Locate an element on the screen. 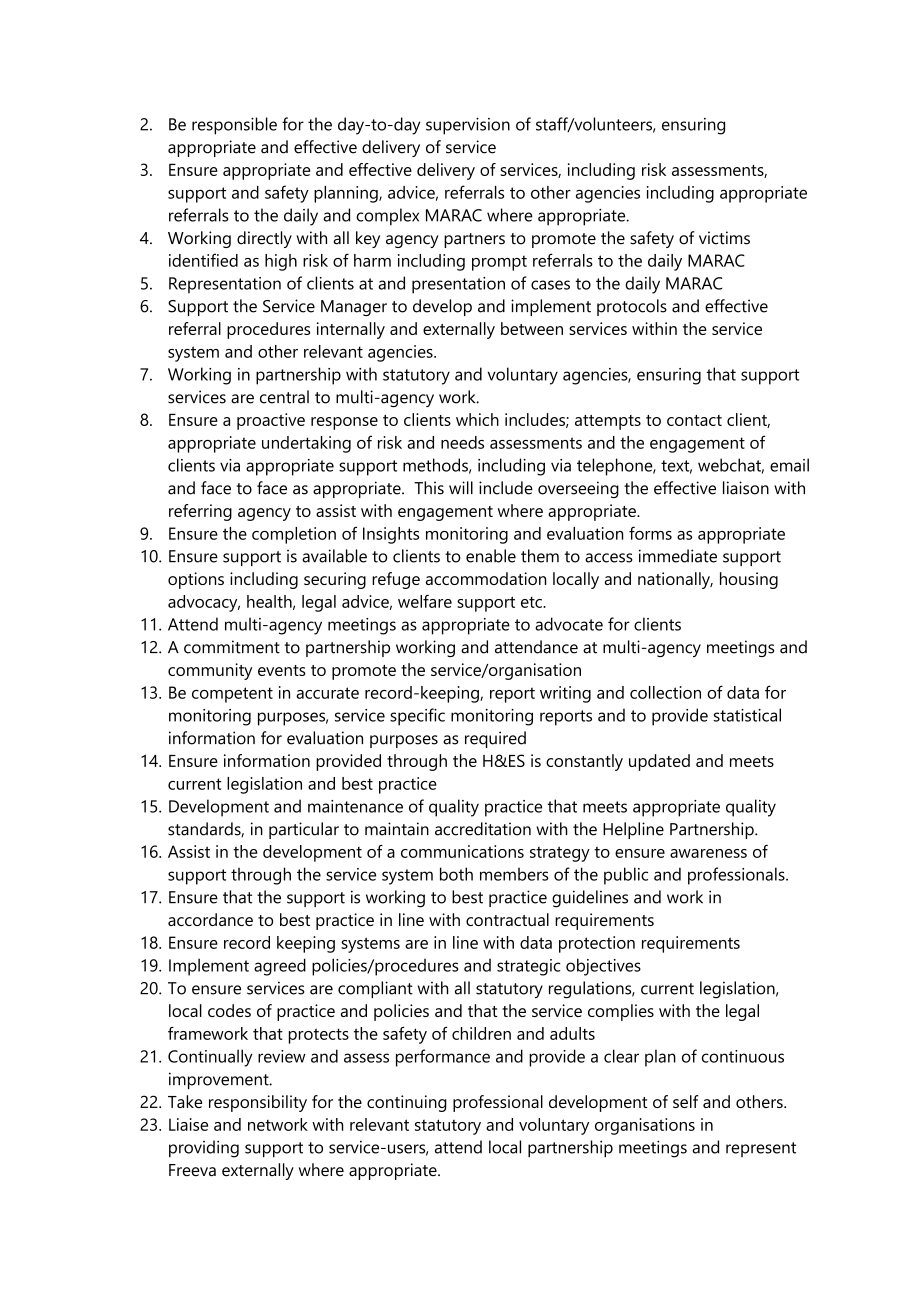  awareness is located at coordinates (708, 853).
